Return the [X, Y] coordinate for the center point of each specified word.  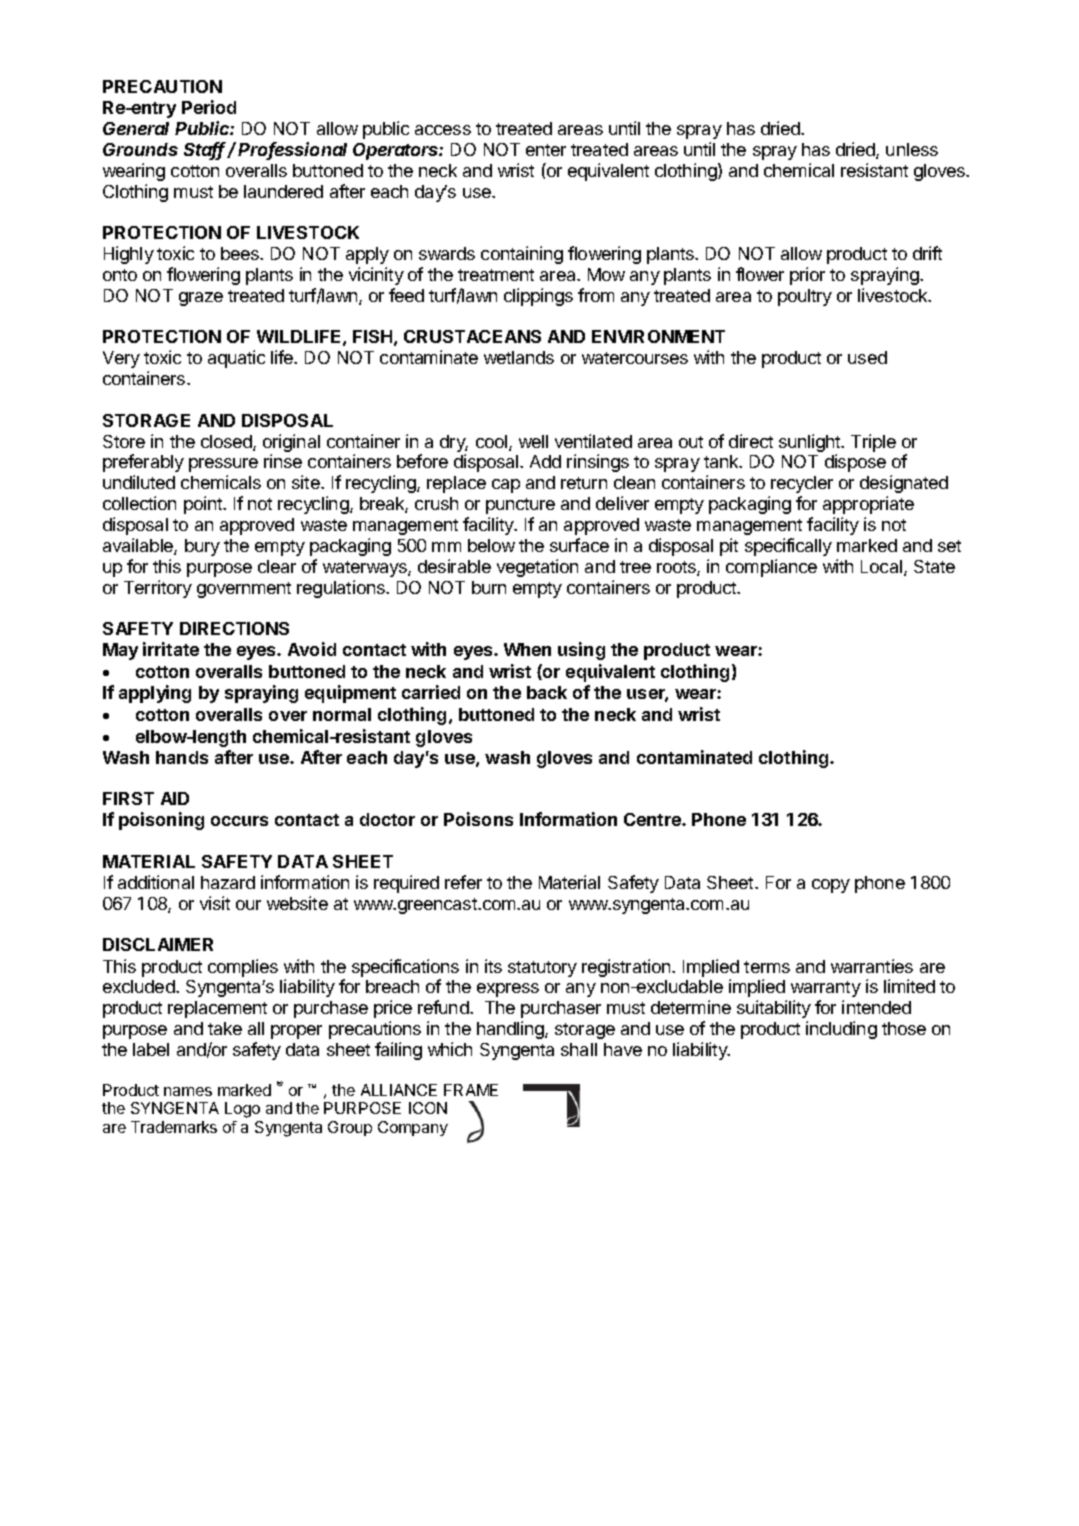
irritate [171, 649]
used [867, 357]
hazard [228, 882]
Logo [242, 1110]
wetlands [519, 357]
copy [831, 886]
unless [912, 149]
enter [546, 150]
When [527, 649]
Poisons [478, 819]
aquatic [236, 359]
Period [209, 107]
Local [883, 568]
